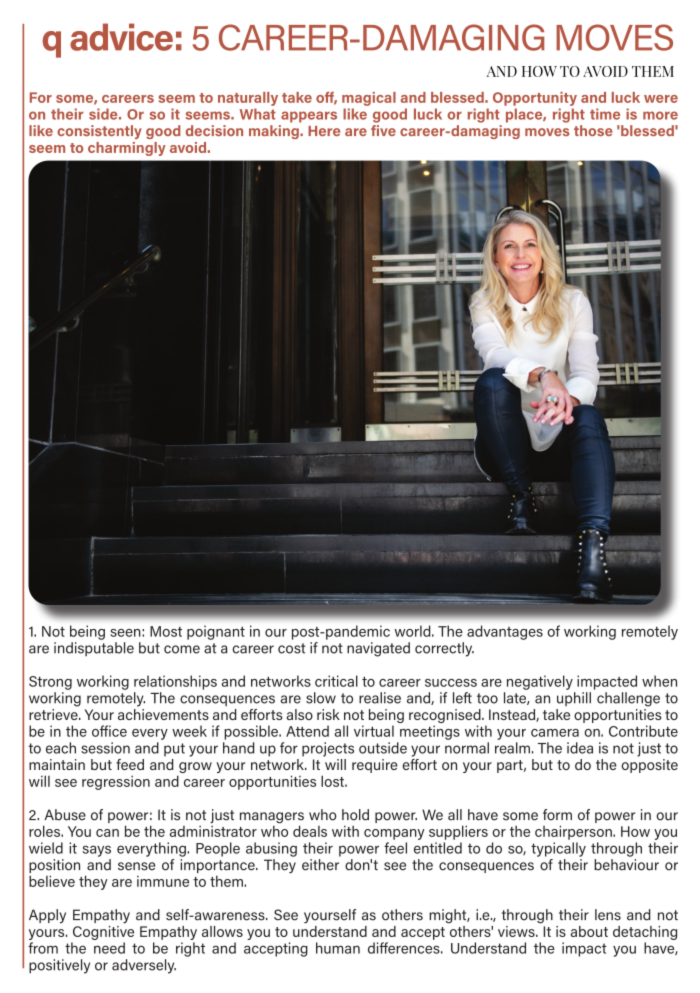 This document has height=993, width=700. I want to click on advantages, so click(505, 632).
